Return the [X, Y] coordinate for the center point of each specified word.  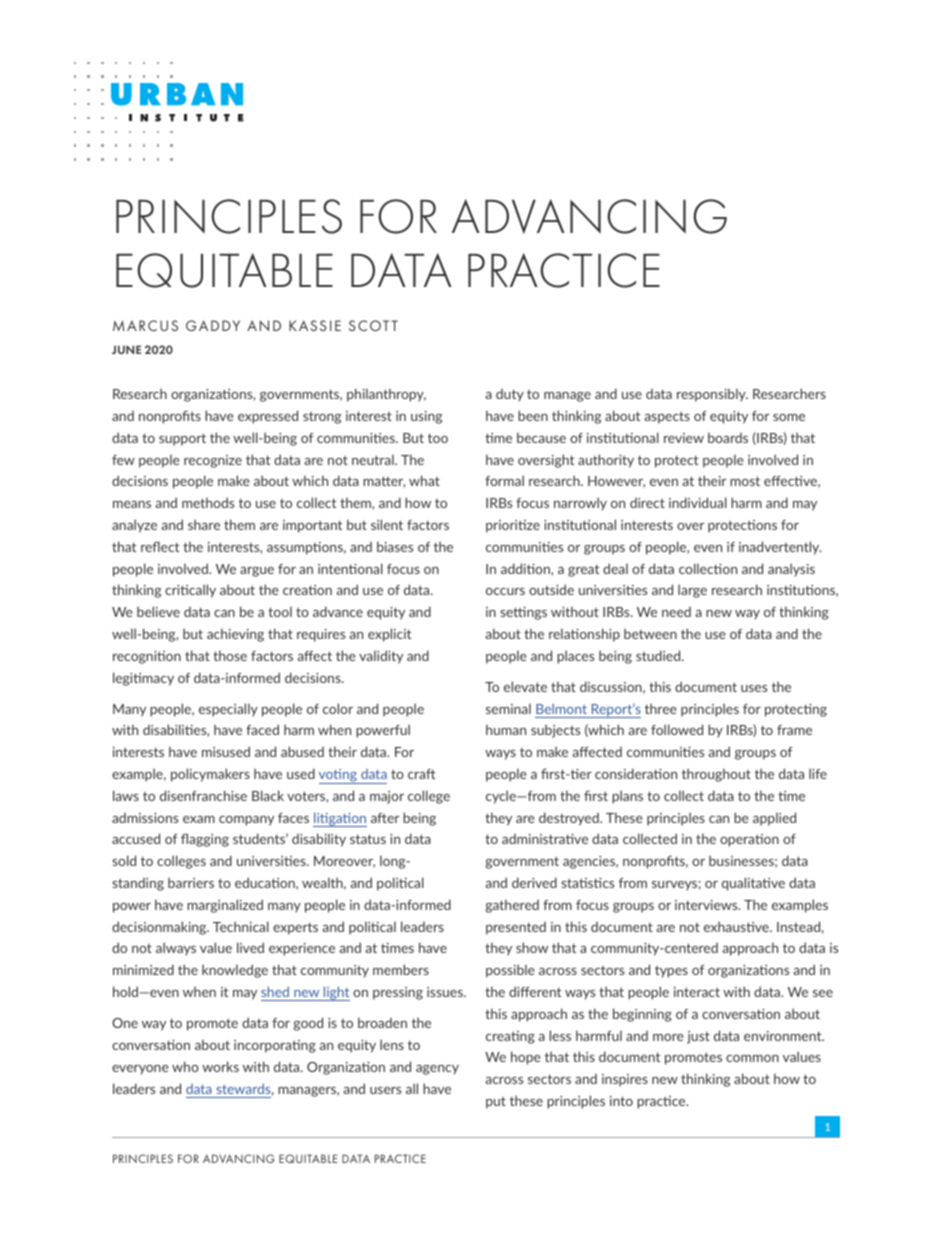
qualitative [753, 884]
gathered [512, 906]
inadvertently [780, 548]
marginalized [225, 906]
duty [510, 395]
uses [754, 688]
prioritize [513, 526]
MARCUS [145, 325]
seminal [508, 708]
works [220, 1066]
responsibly [712, 395]
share [204, 524]
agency [437, 1070]
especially [228, 710]
